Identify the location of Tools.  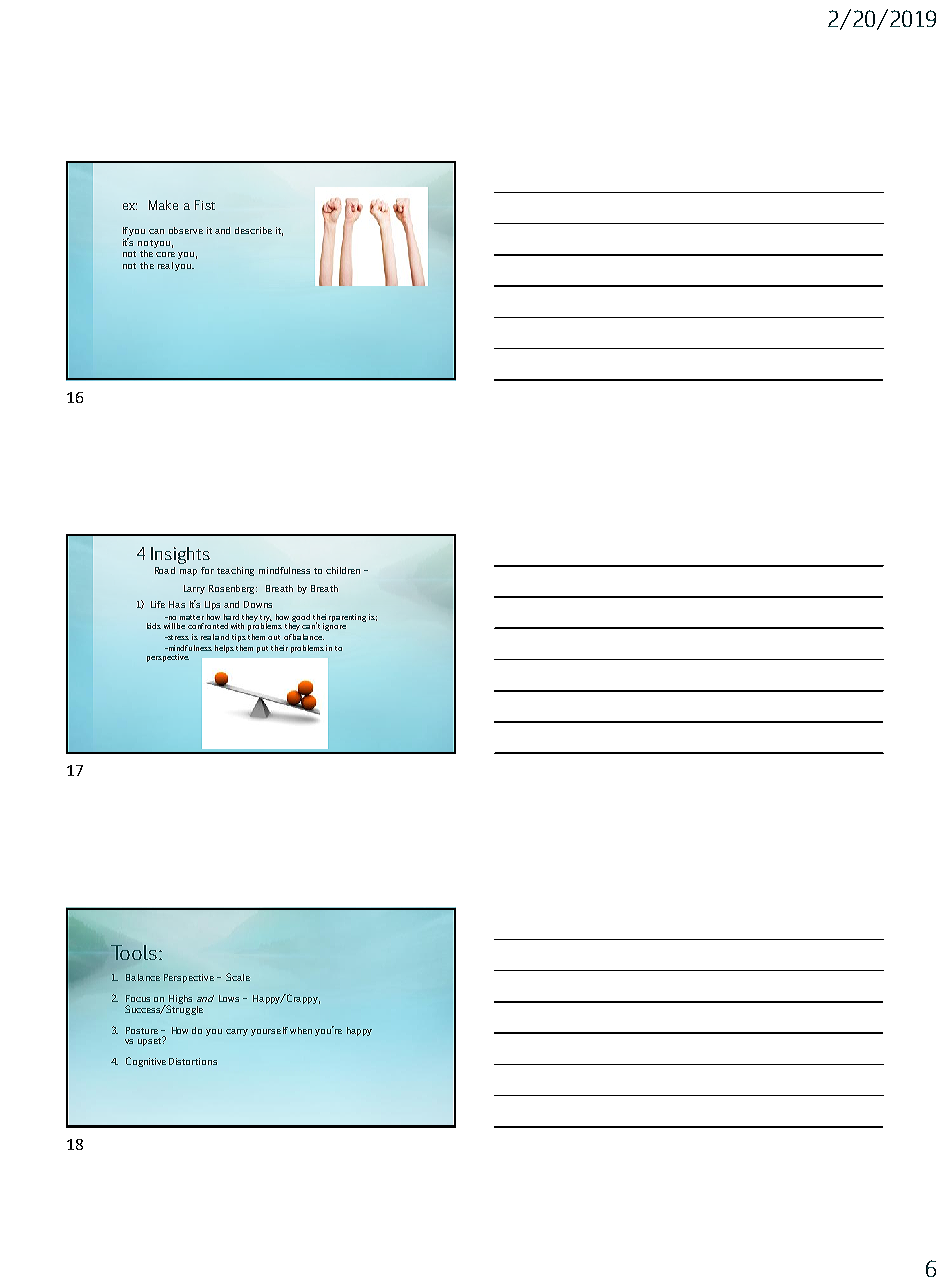
(135, 952).
